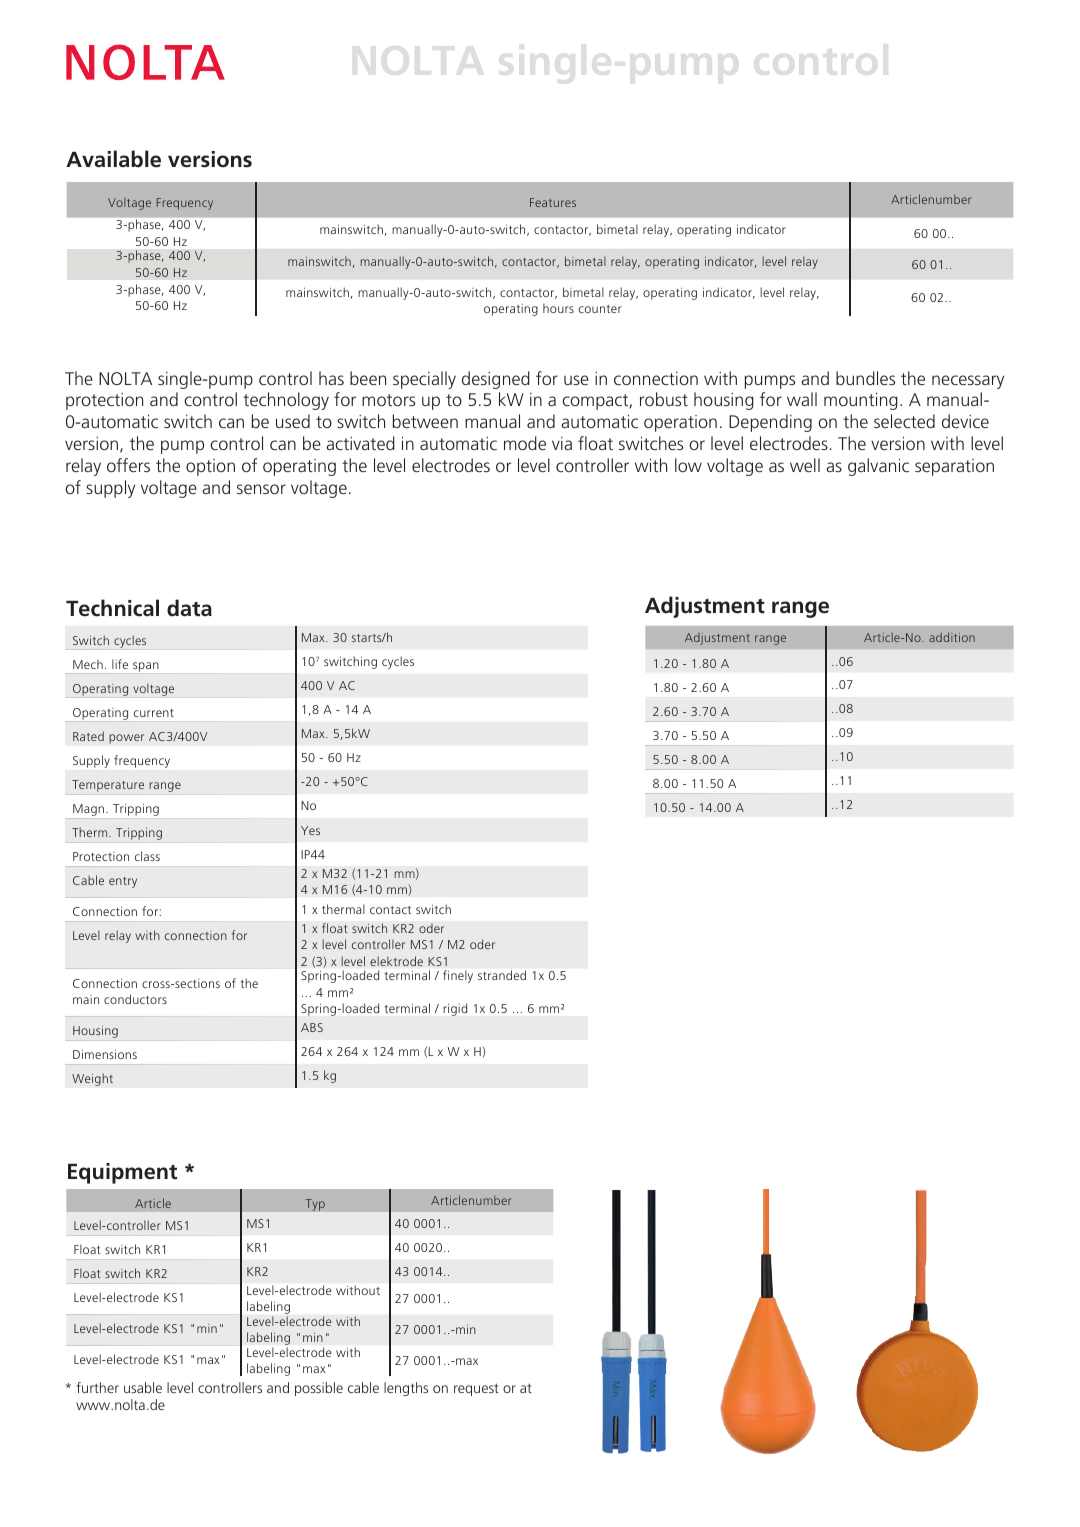 This screenshot has height=1527, width=1080. What do you see at coordinates (952, 637) in the screenshot?
I see `addition` at bounding box center [952, 637].
